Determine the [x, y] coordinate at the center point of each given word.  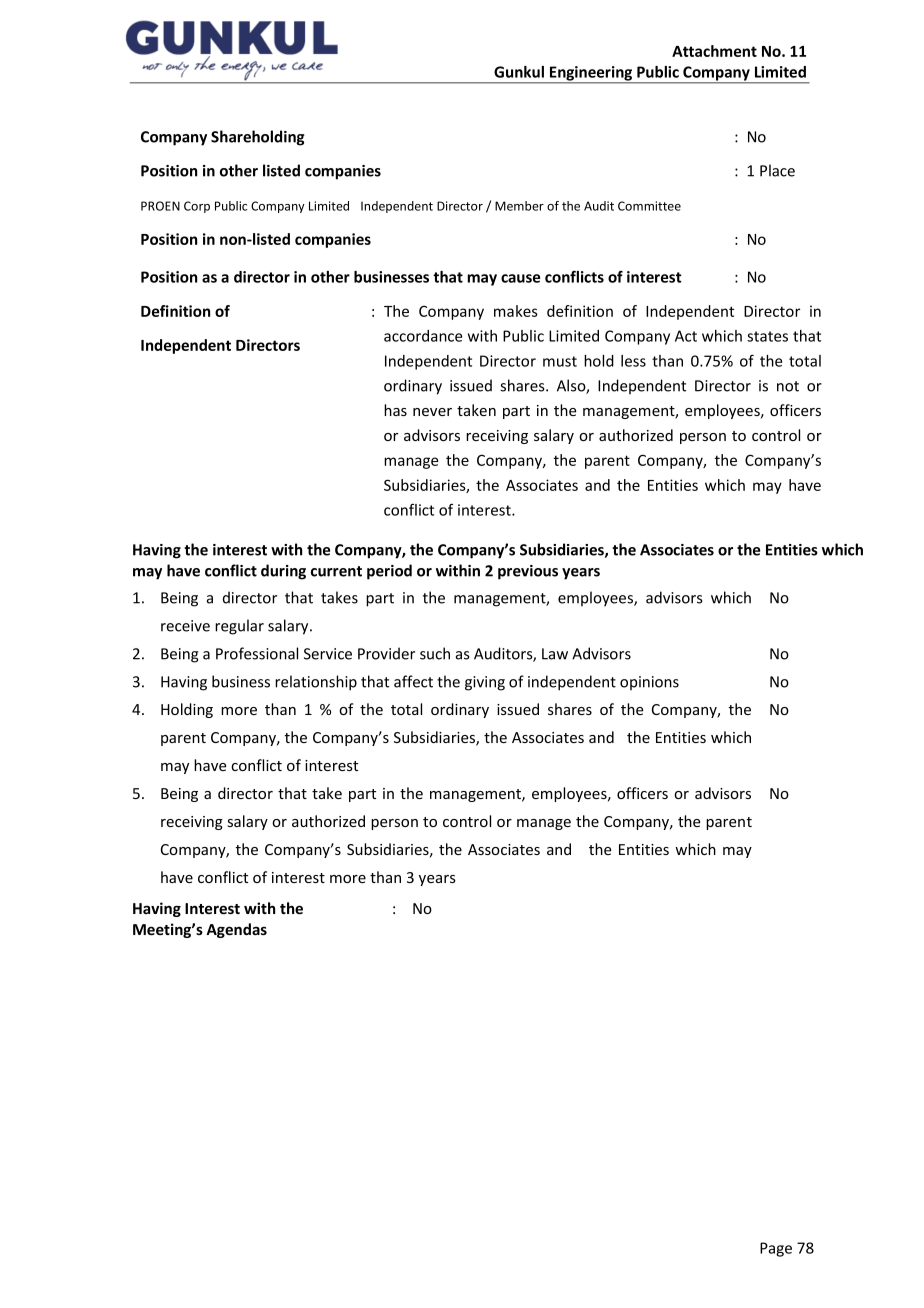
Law [555, 654]
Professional [257, 653]
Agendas [236, 930]
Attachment [714, 51]
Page [776, 1249]
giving [485, 683]
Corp [197, 207]
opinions [649, 683]
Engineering [591, 74]
